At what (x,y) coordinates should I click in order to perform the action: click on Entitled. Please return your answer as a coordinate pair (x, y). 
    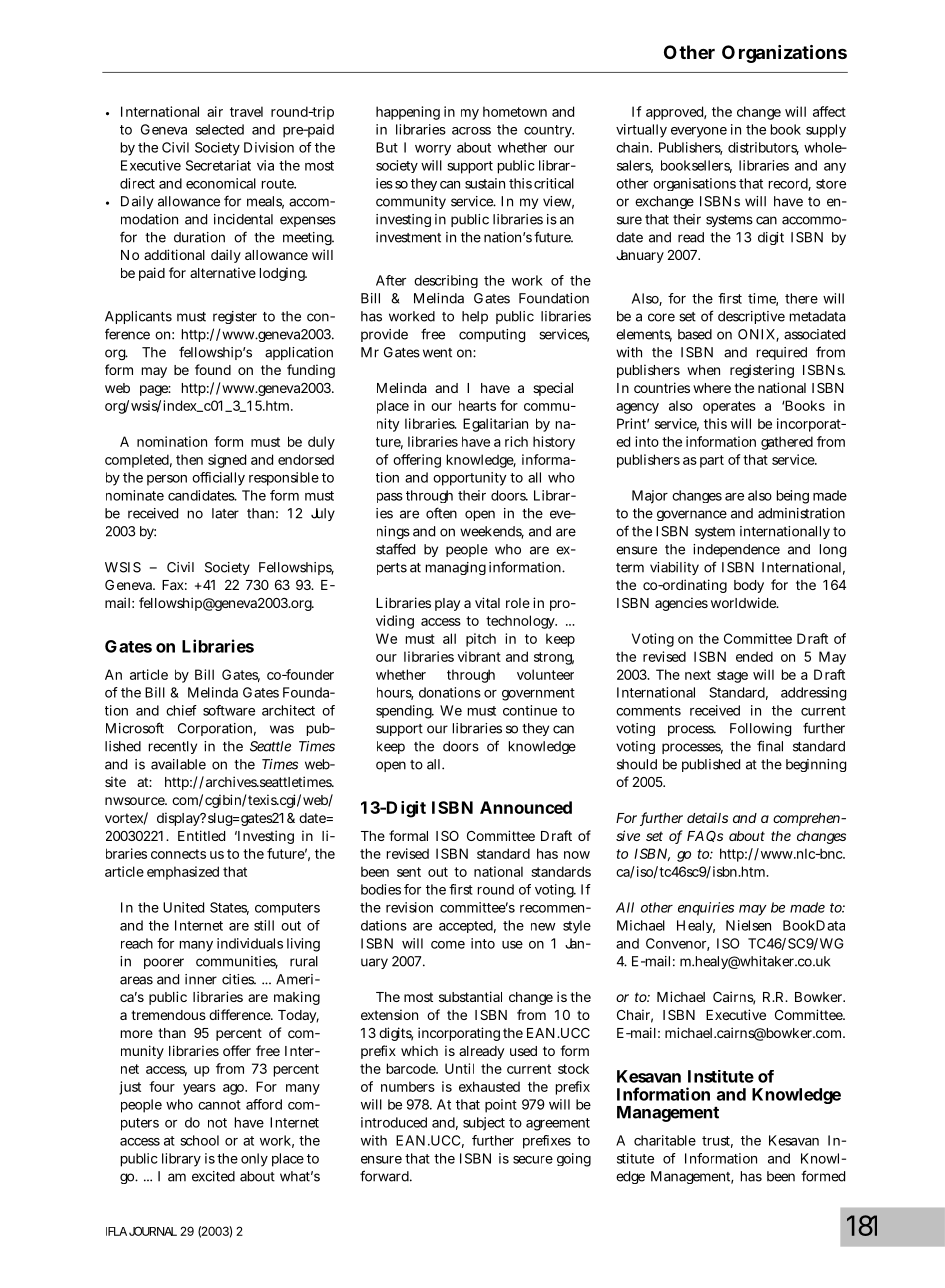
    Looking at the image, I should click on (201, 835).
